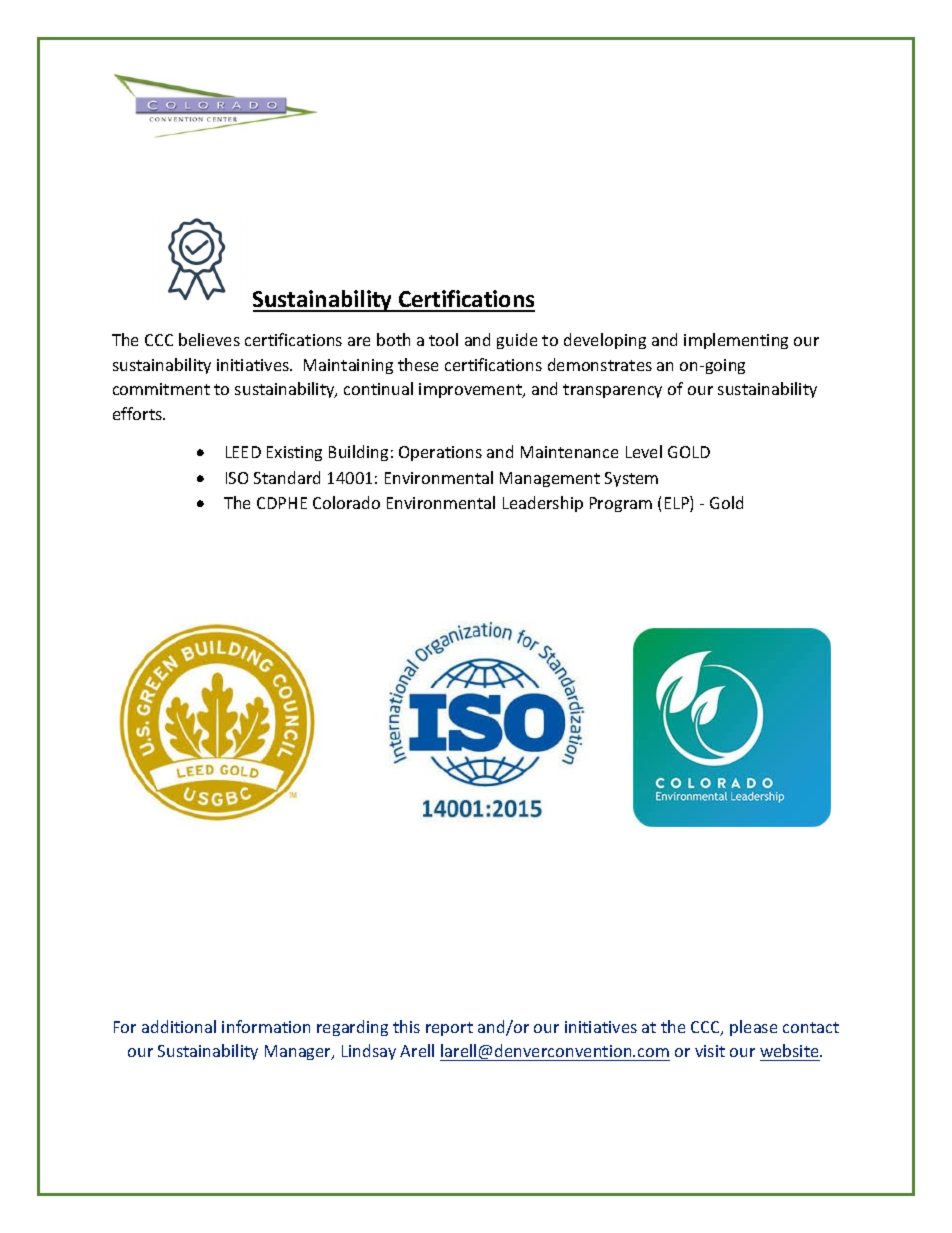 The width and height of the screenshot is (952, 1233). I want to click on additional, so click(179, 1026).
